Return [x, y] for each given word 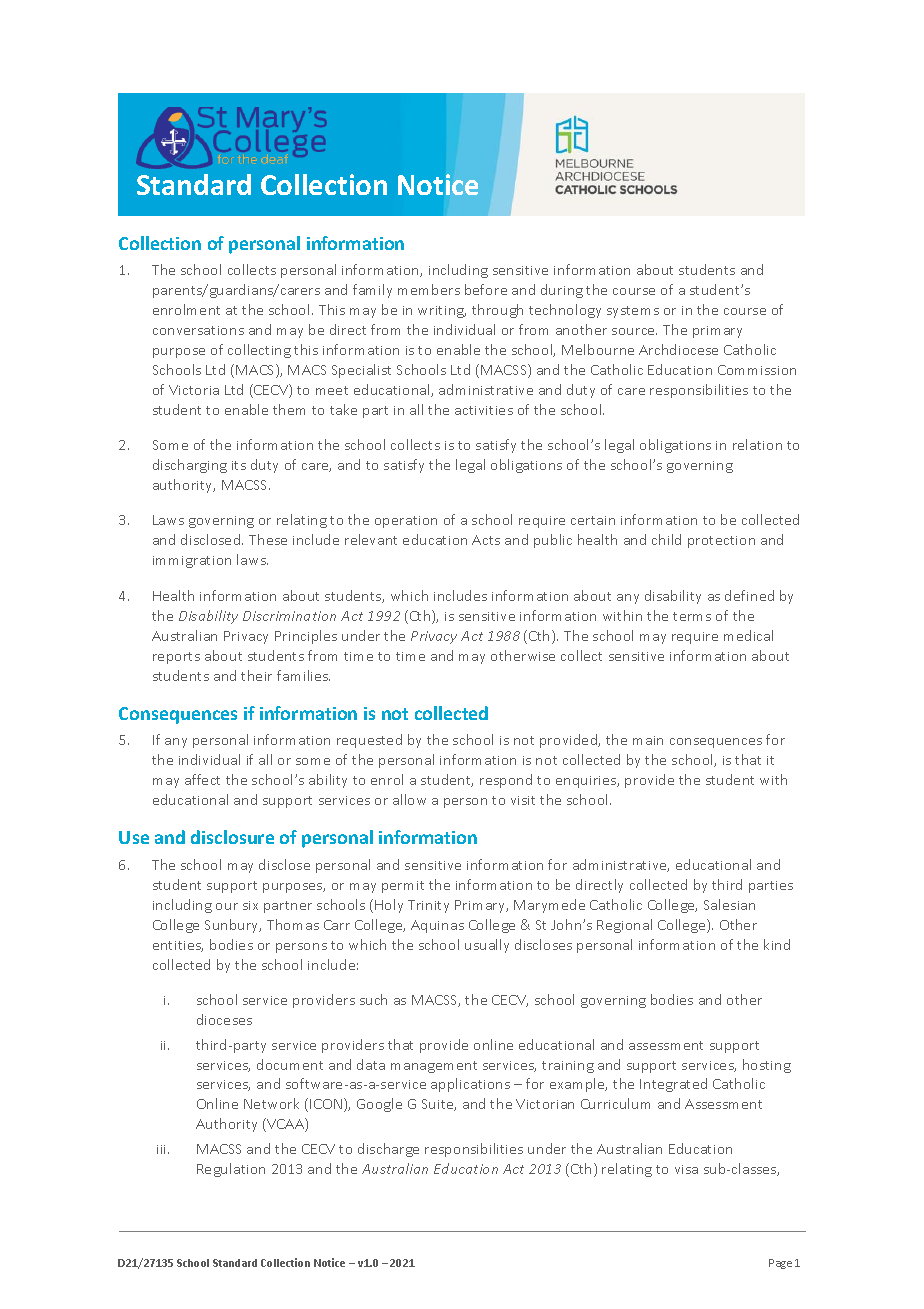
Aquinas [437, 926]
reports [176, 658]
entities [178, 946]
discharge [388, 1150]
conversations [198, 330]
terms [692, 616]
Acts [486, 540]
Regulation [231, 1170]
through [497, 311]
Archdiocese [678, 349]
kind [777, 944]
